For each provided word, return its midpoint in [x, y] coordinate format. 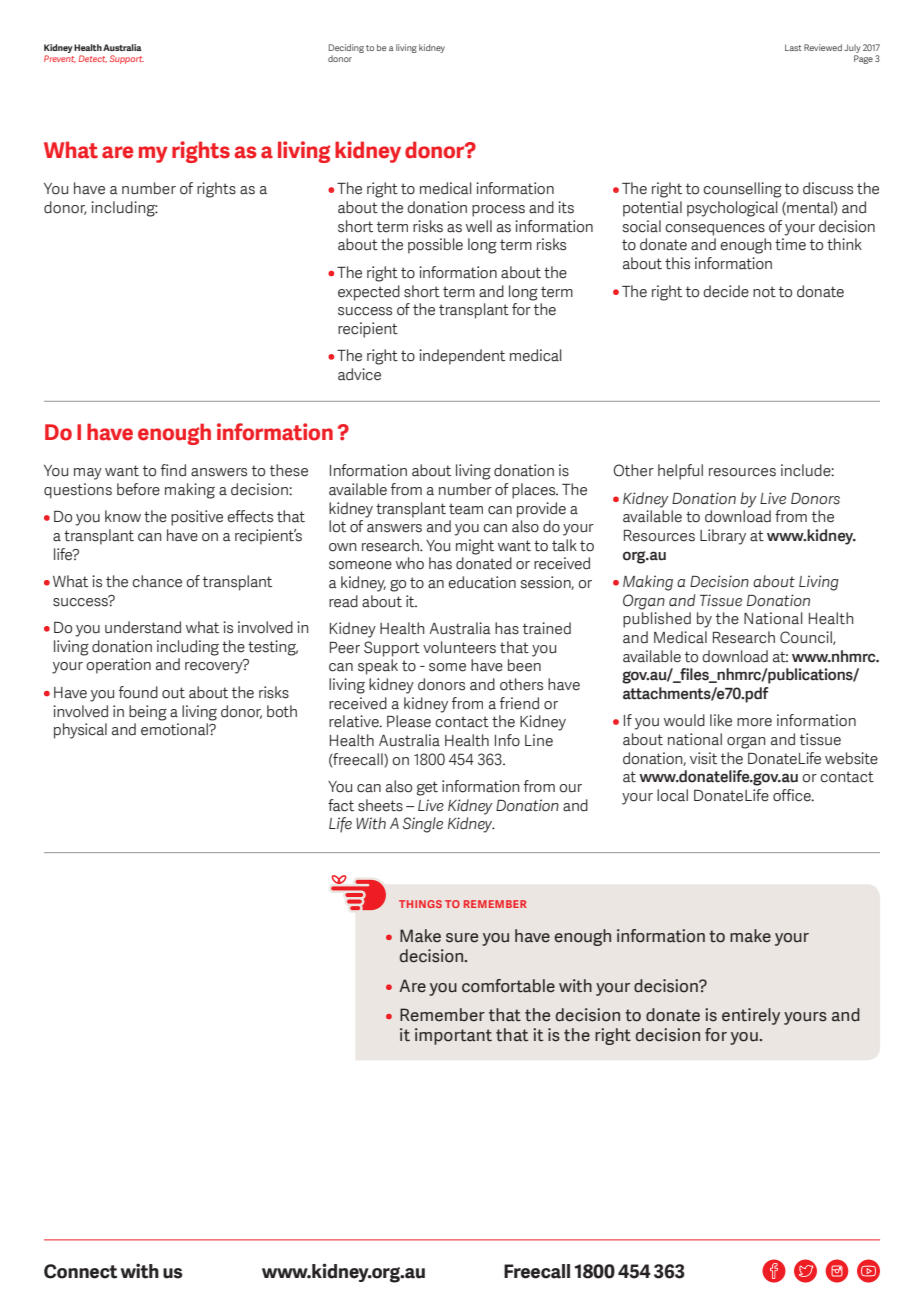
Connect [80, 1271]
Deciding [346, 48]
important [453, 1036]
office [793, 795]
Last [793, 47]
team [466, 509]
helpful [680, 472]
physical [80, 731]
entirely [751, 1016]
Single [423, 825]
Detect [93, 59]
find [173, 470]
